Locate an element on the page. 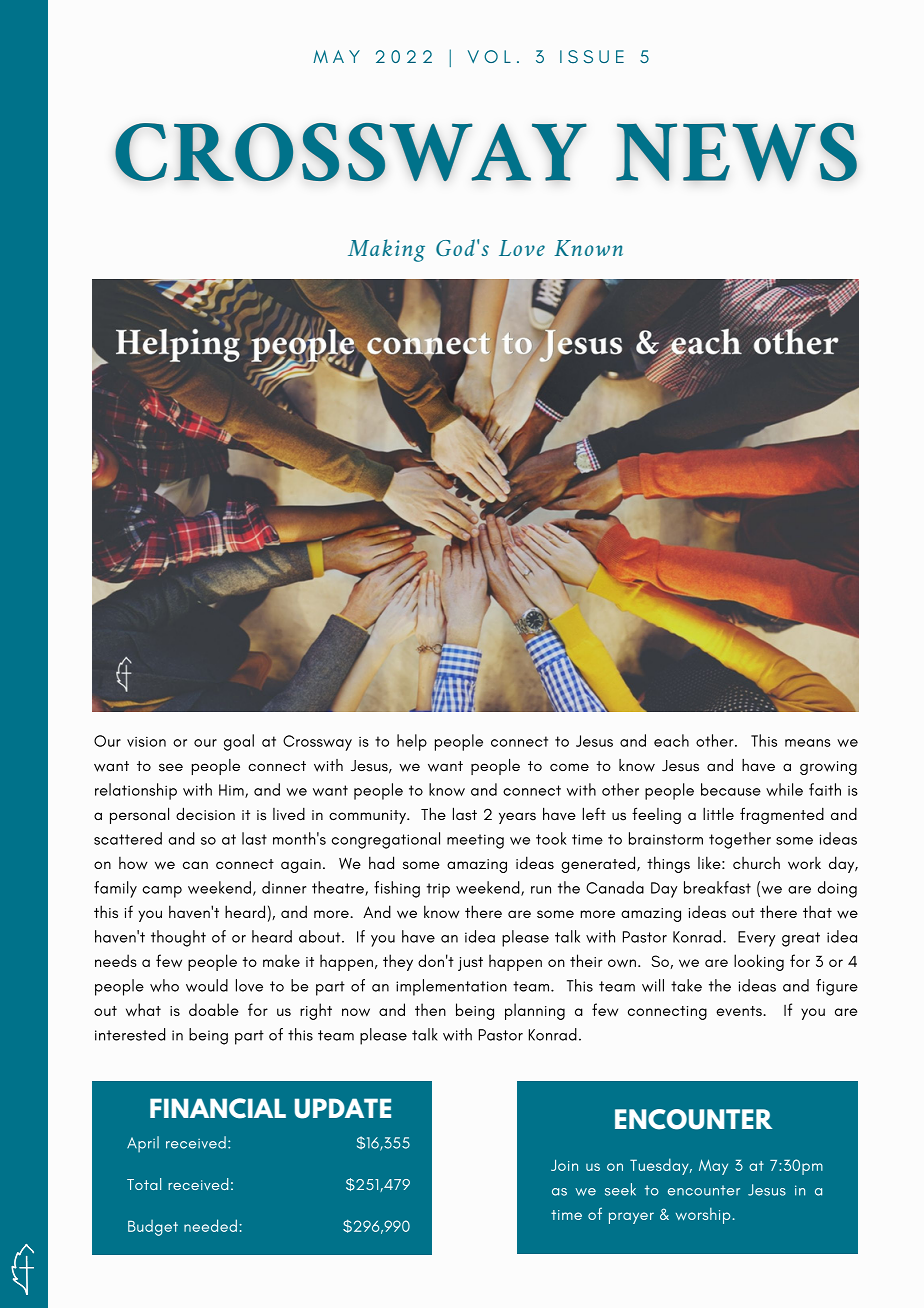  just is located at coordinates (470, 964).
